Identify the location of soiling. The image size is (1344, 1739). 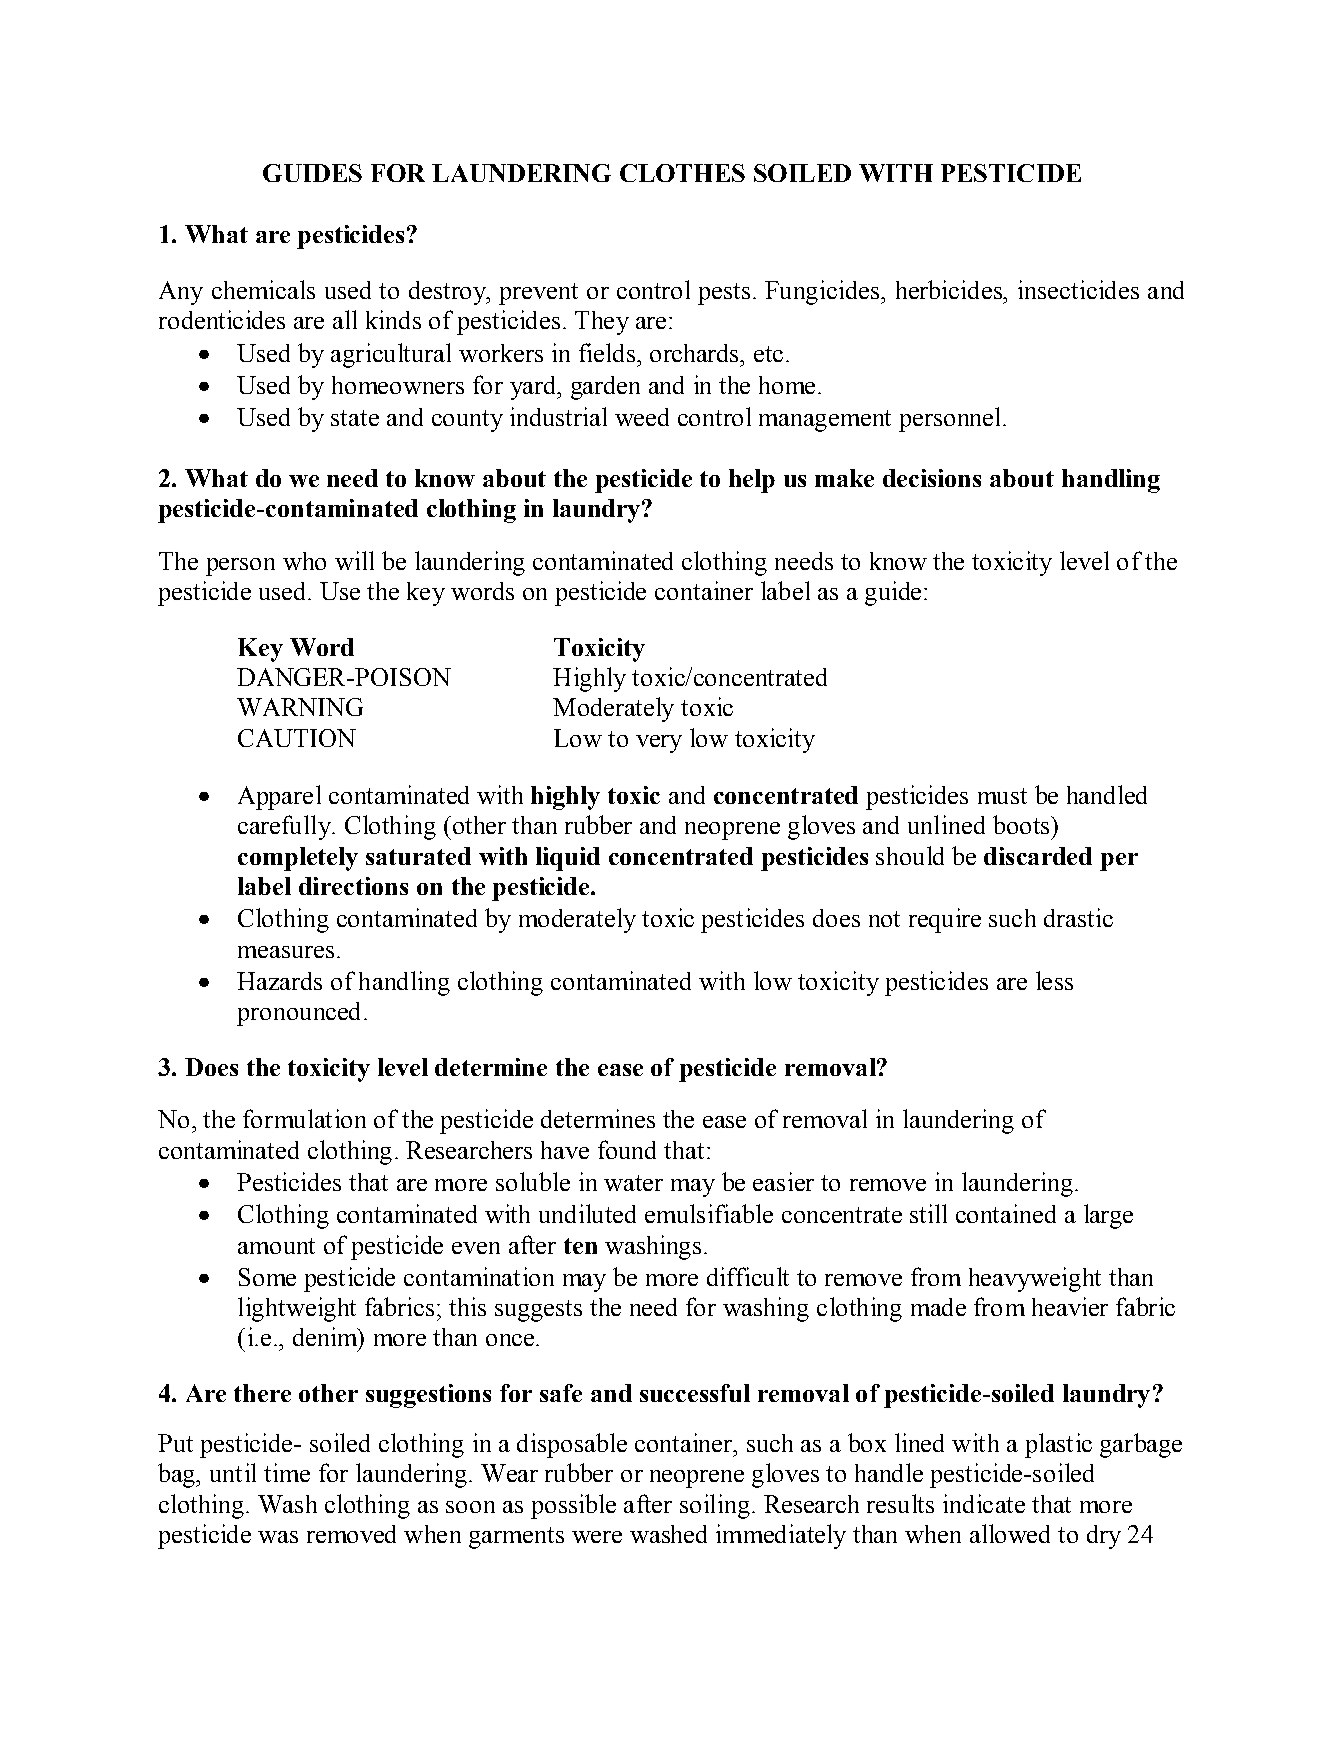
(715, 1506).
